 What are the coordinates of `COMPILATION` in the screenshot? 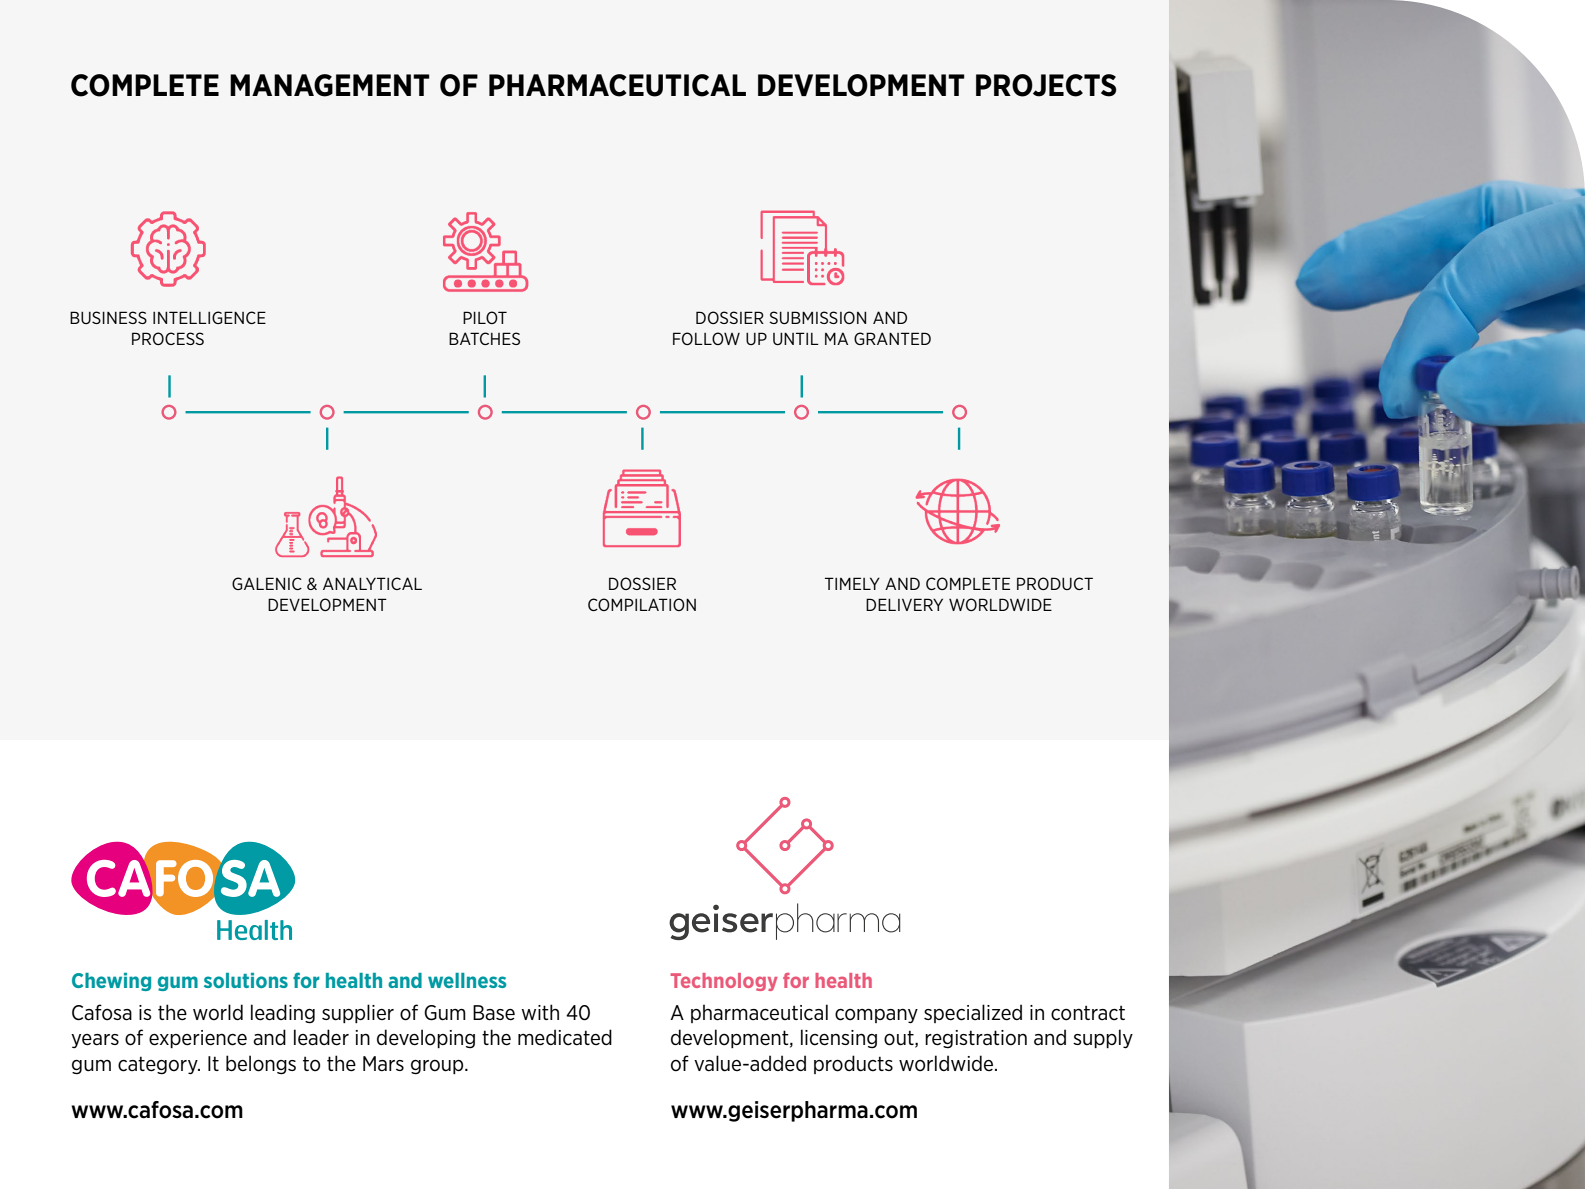 It's located at (642, 604).
